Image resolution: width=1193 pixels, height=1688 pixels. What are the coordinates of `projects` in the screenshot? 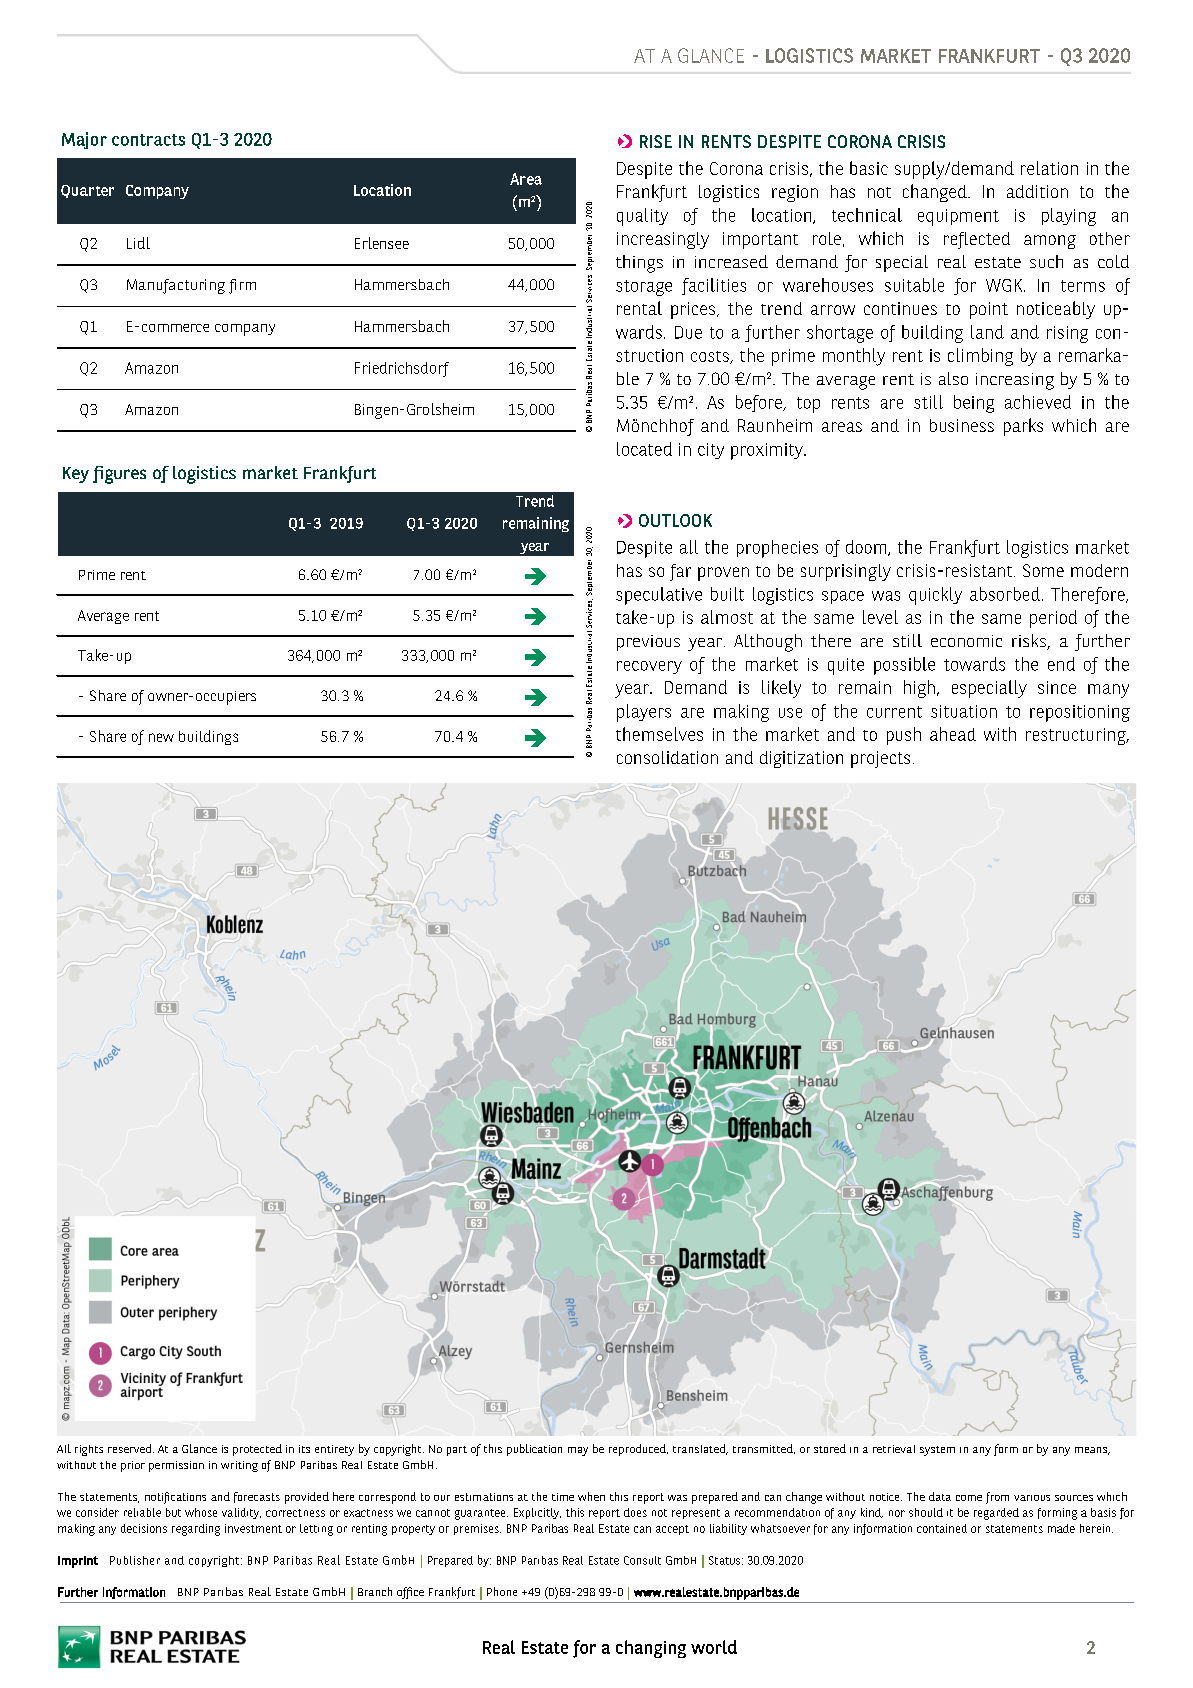 It's located at (880, 759).
